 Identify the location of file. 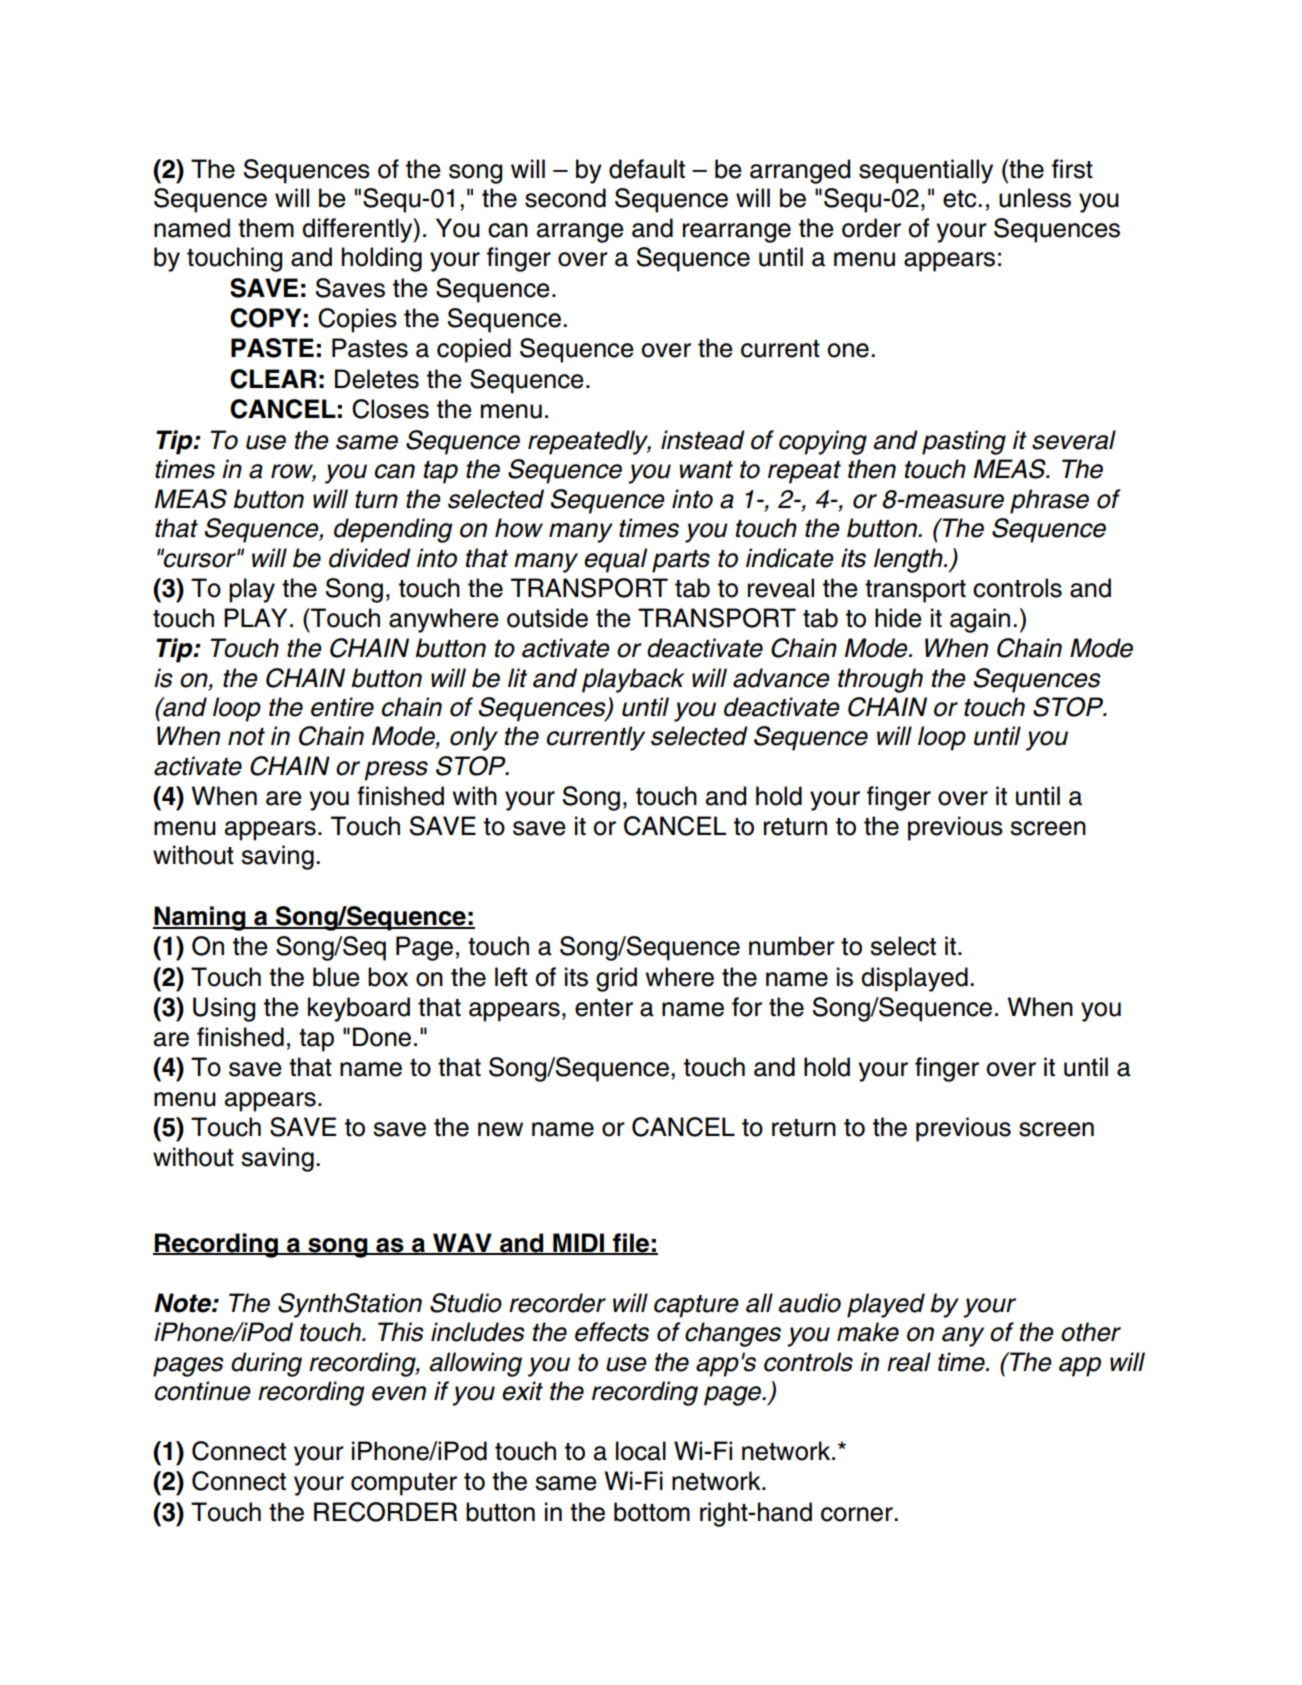
(631, 1244).
